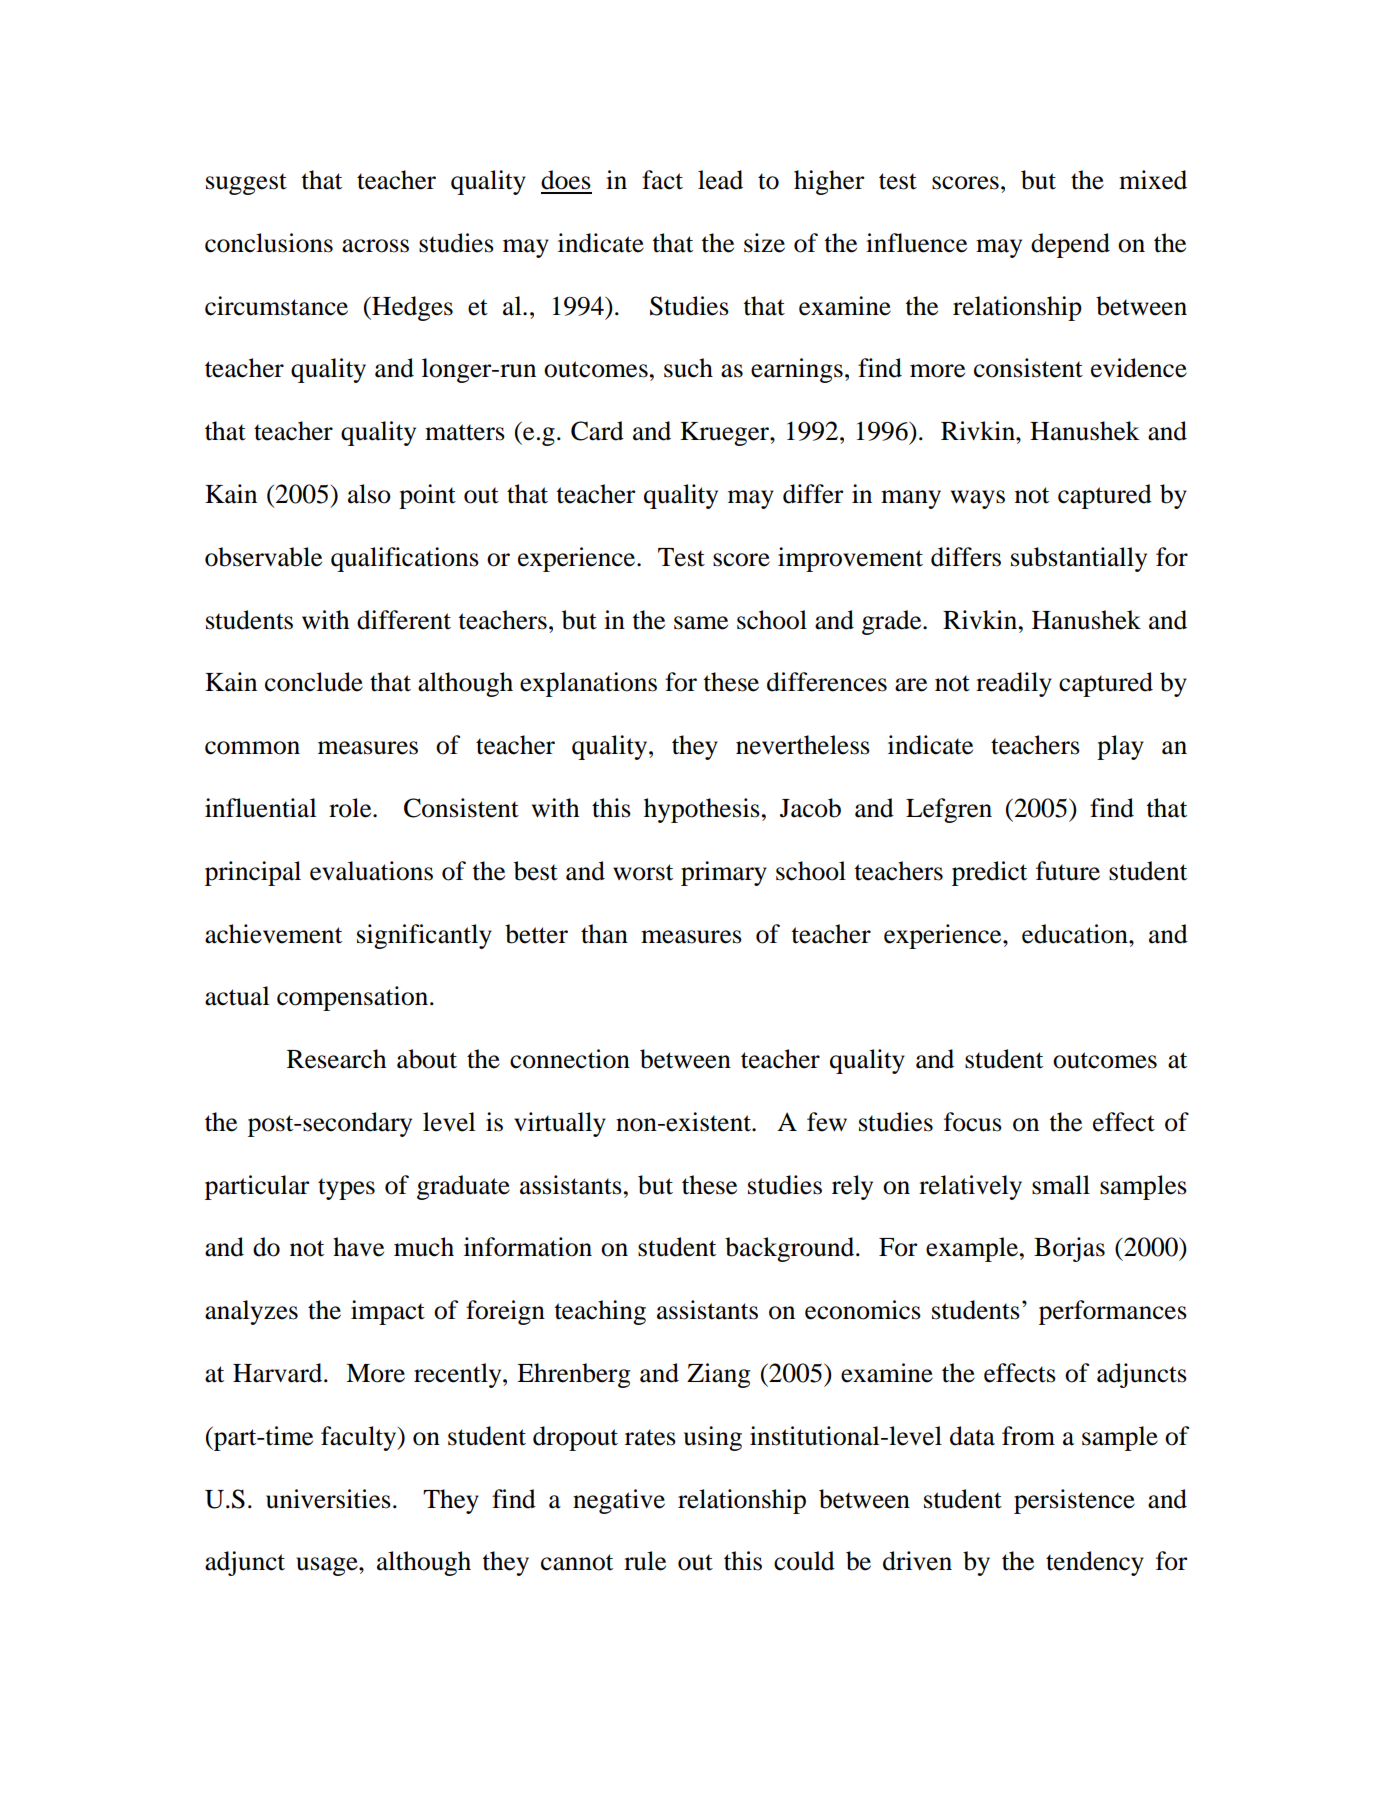 The image size is (1392, 1802). Describe the element at coordinates (1068, 871) in the screenshot. I see `future` at that location.
